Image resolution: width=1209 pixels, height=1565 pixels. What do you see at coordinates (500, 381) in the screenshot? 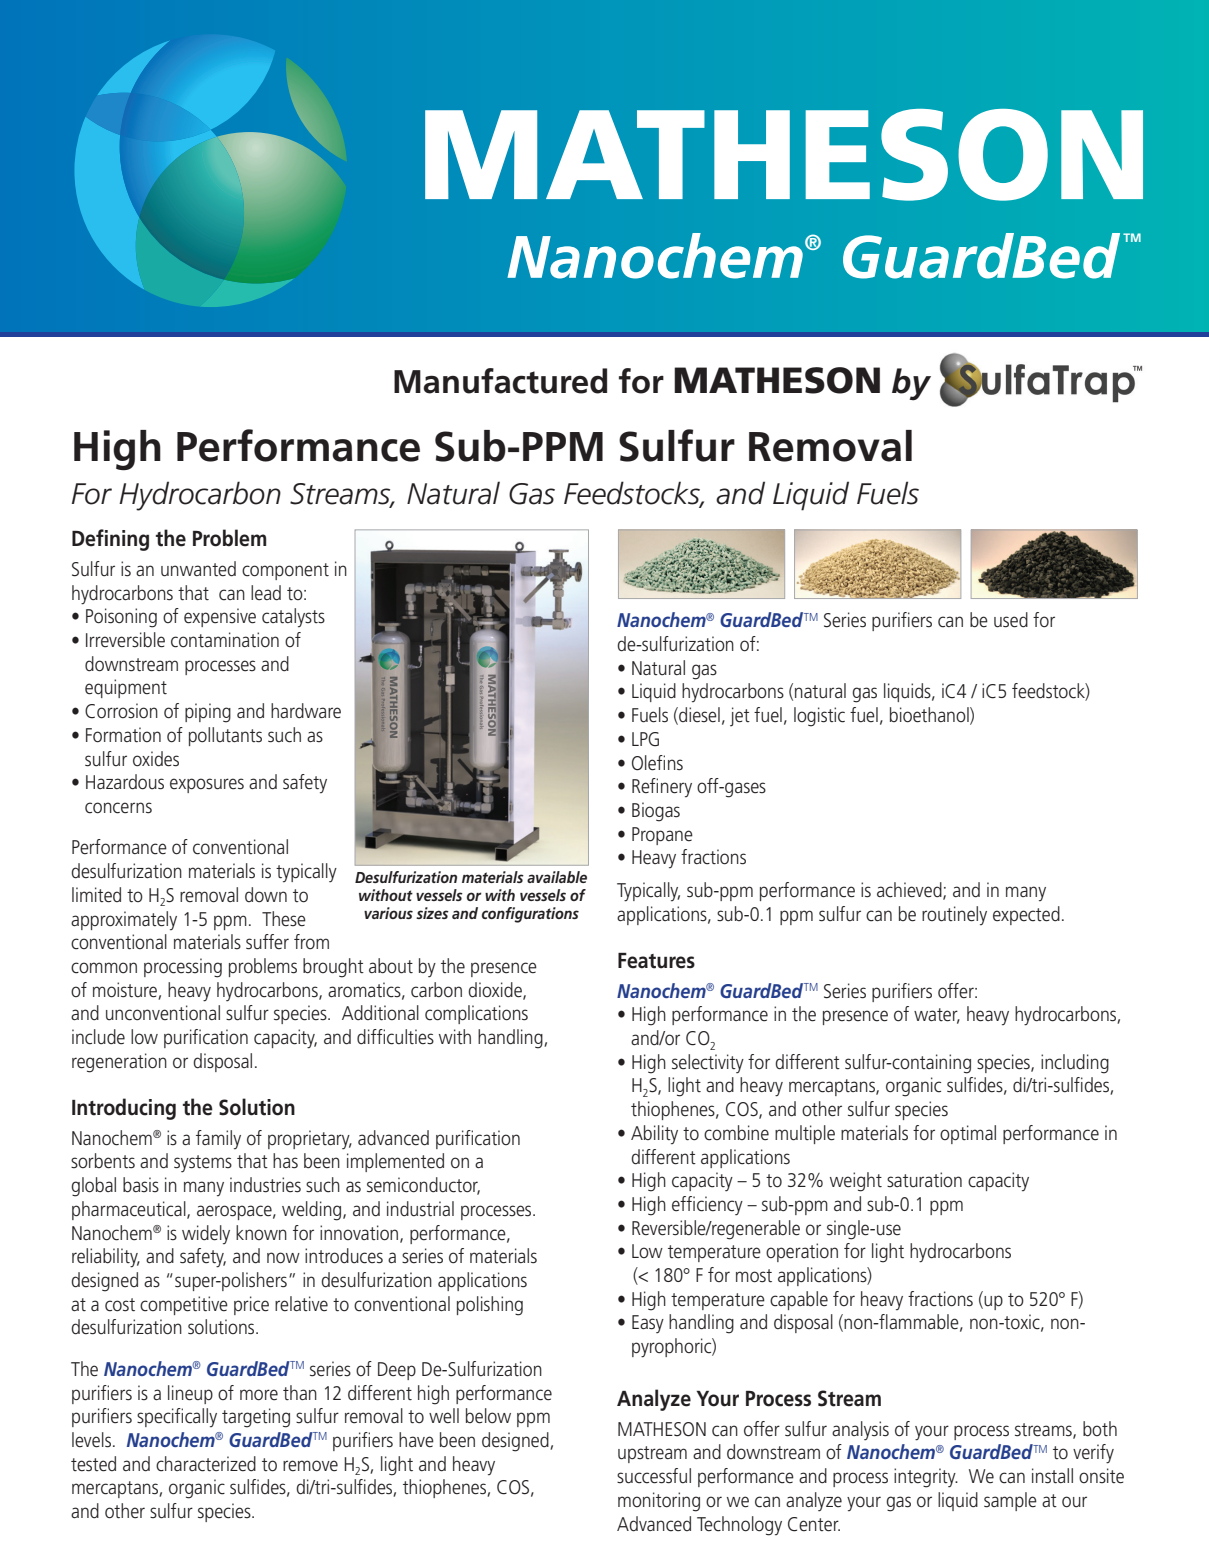
I see `Manufactured` at bounding box center [500, 381].
